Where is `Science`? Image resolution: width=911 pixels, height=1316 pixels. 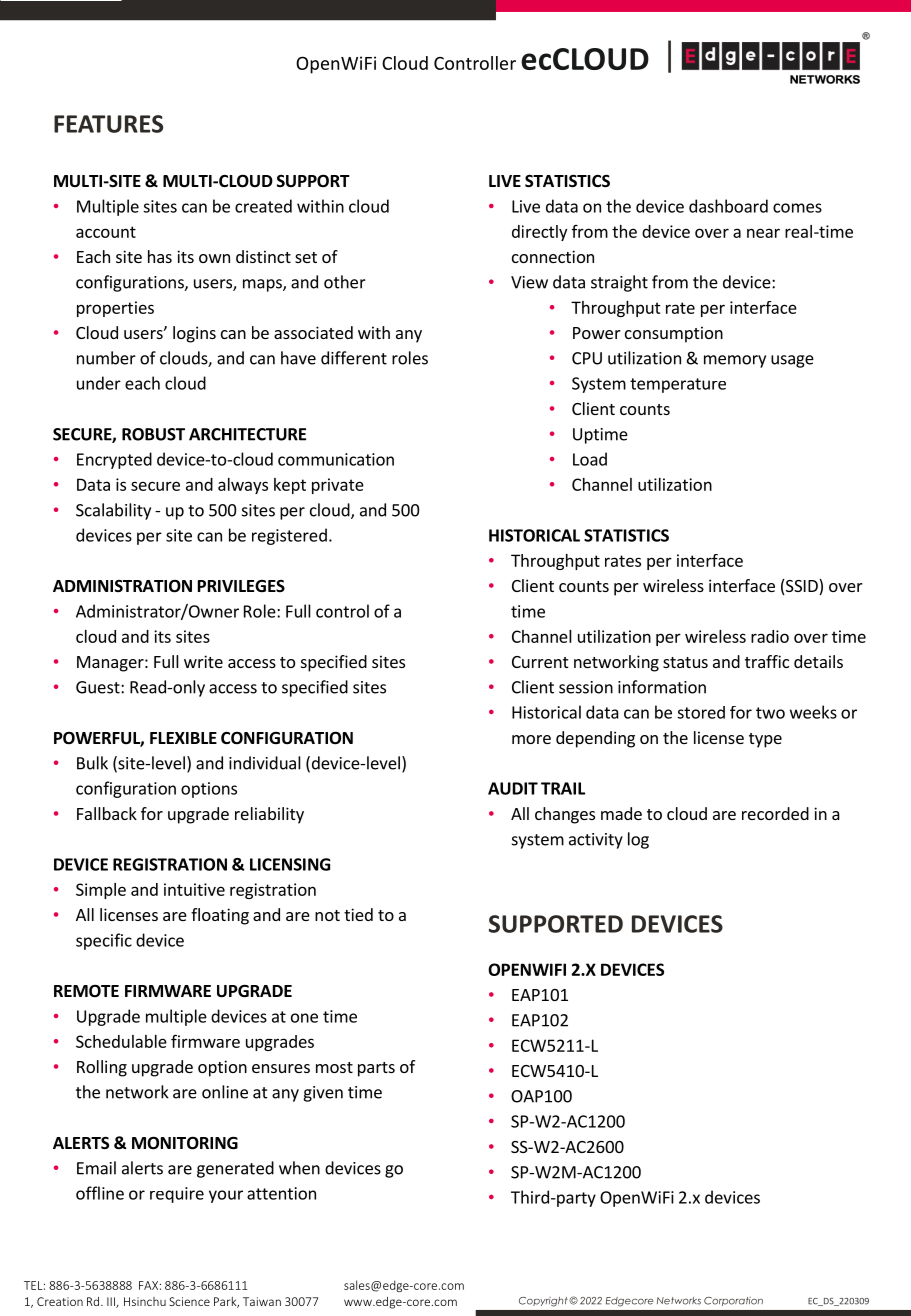 Science is located at coordinates (189, 1301).
